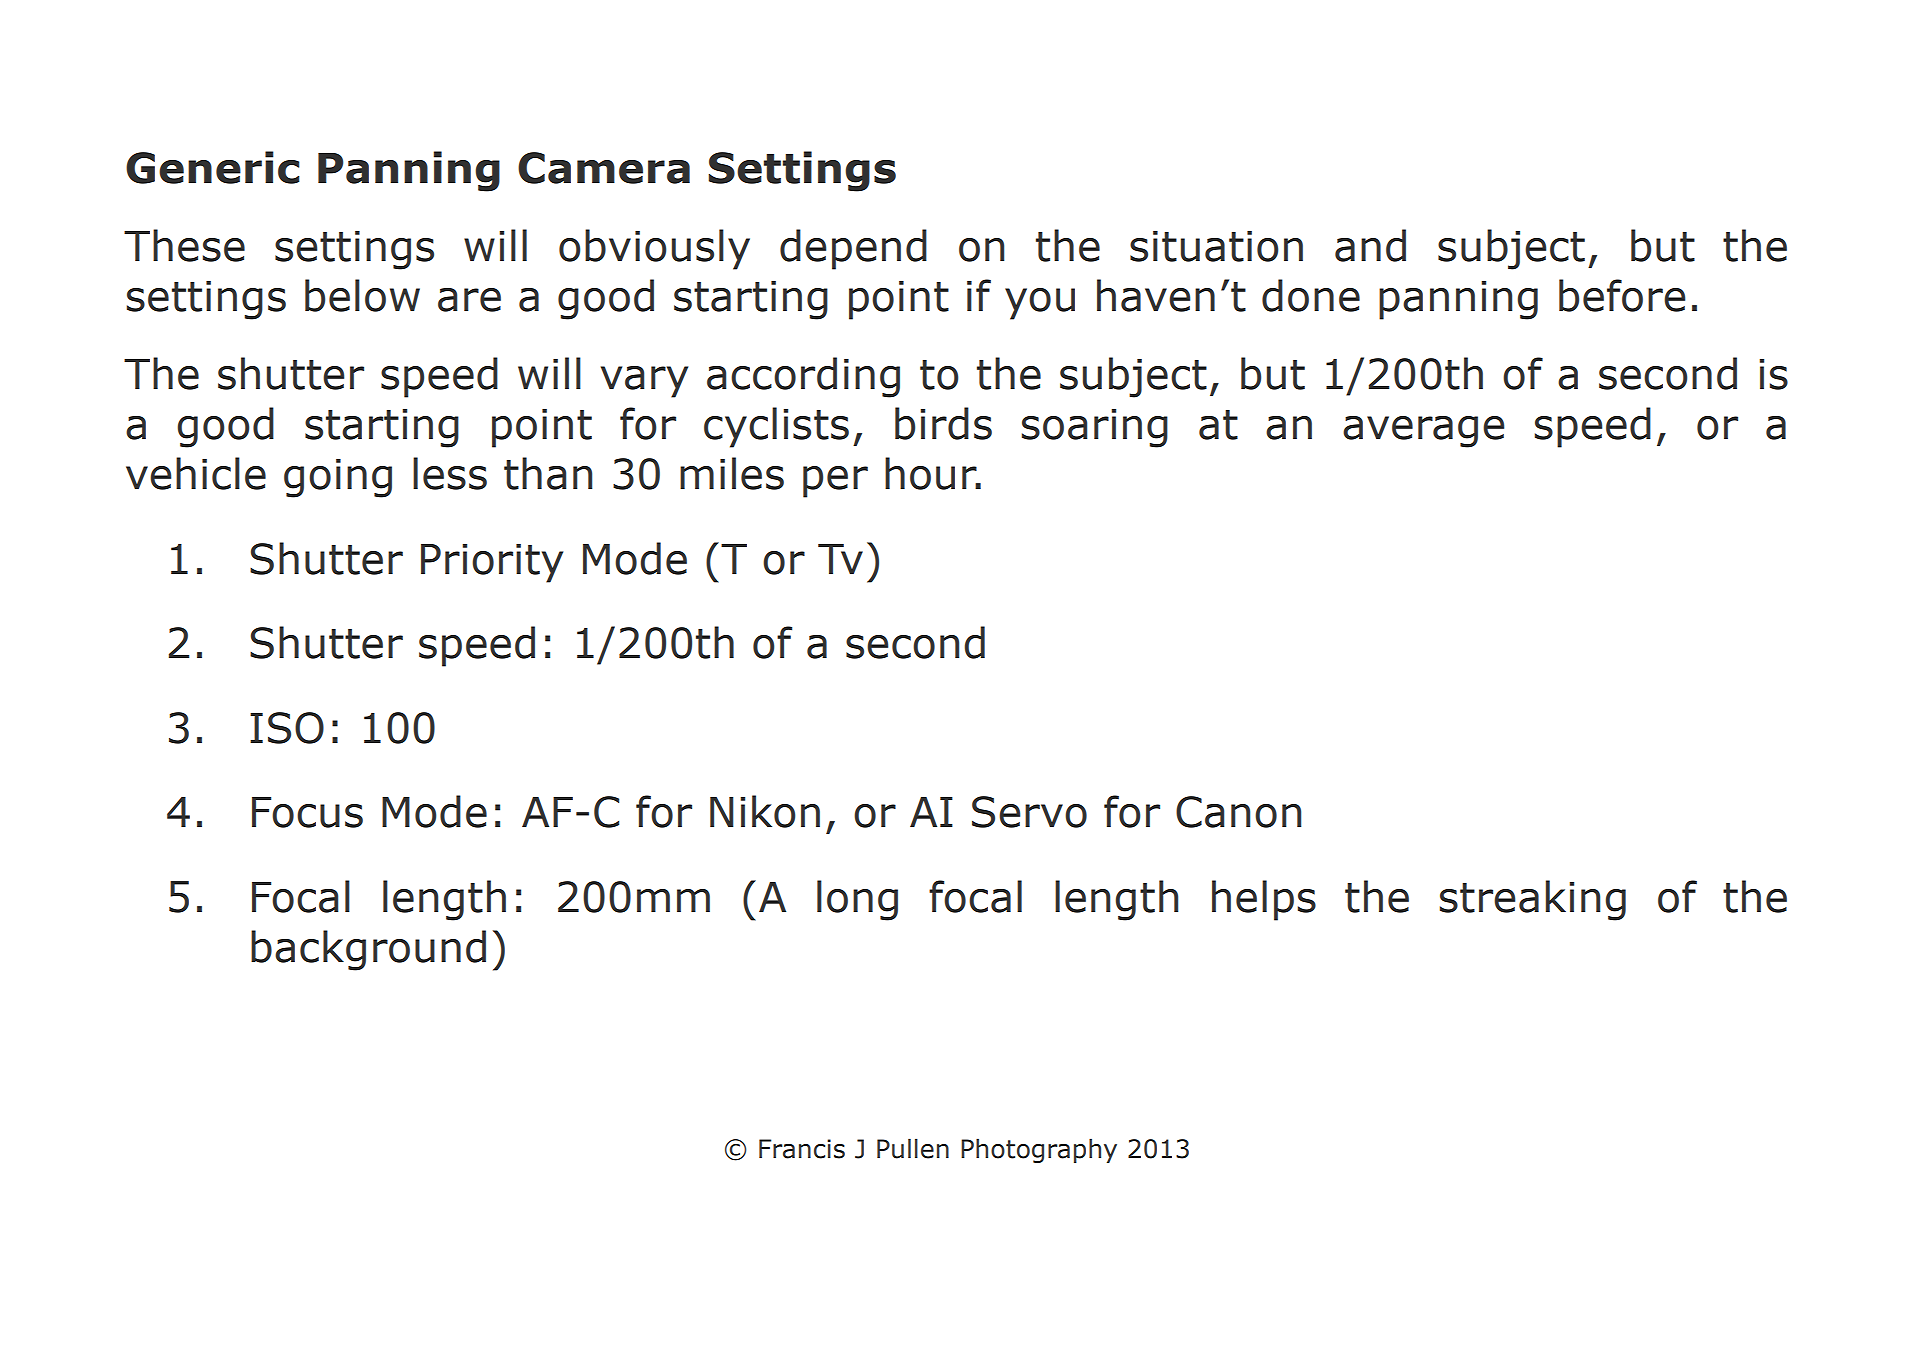 The width and height of the screenshot is (1922, 1359). What do you see at coordinates (913, 1148) in the screenshot?
I see `Pullen` at bounding box center [913, 1148].
